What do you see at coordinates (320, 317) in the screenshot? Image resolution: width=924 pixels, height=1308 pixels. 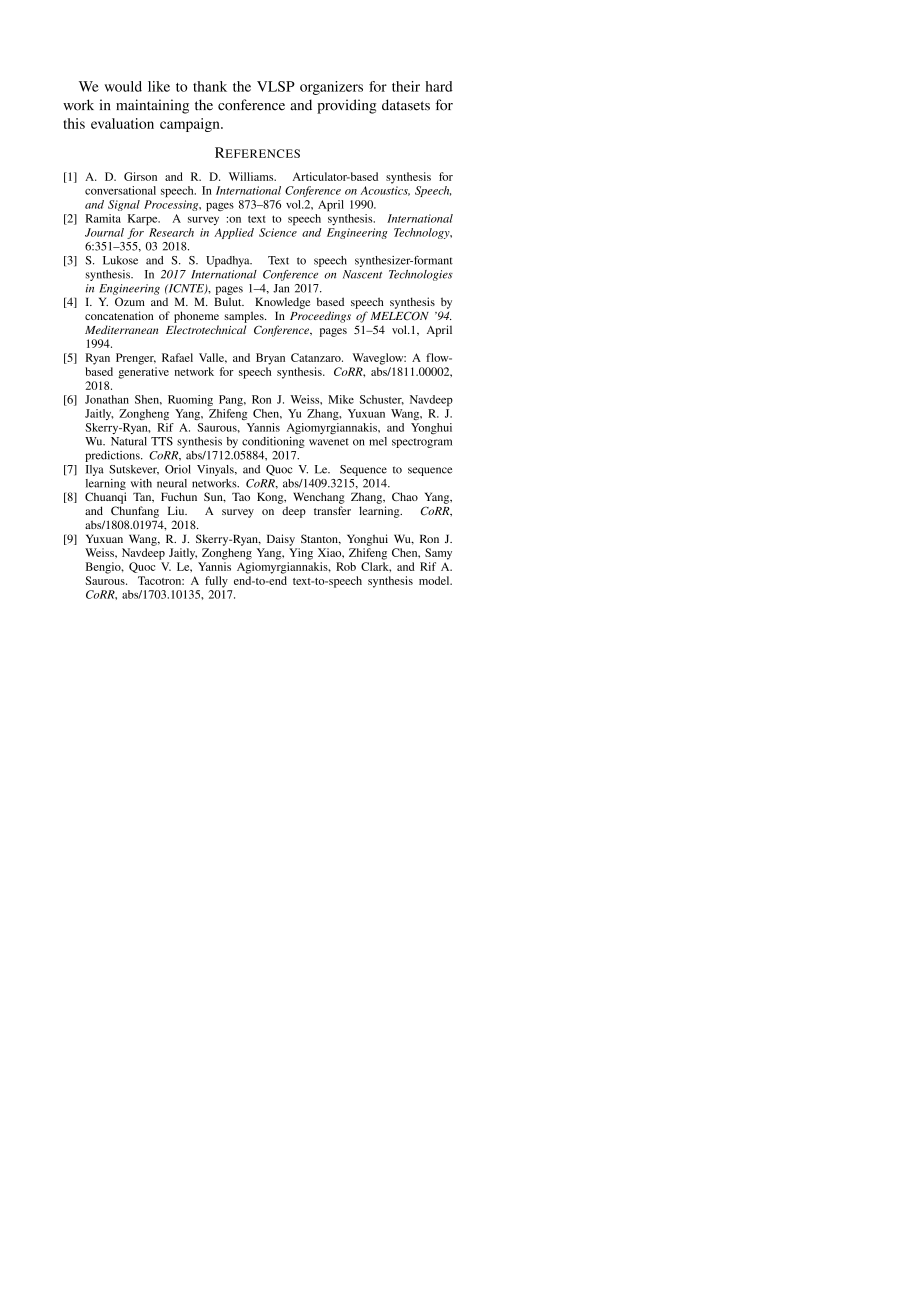 I see `Proceedings` at bounding box center [320, 317].
